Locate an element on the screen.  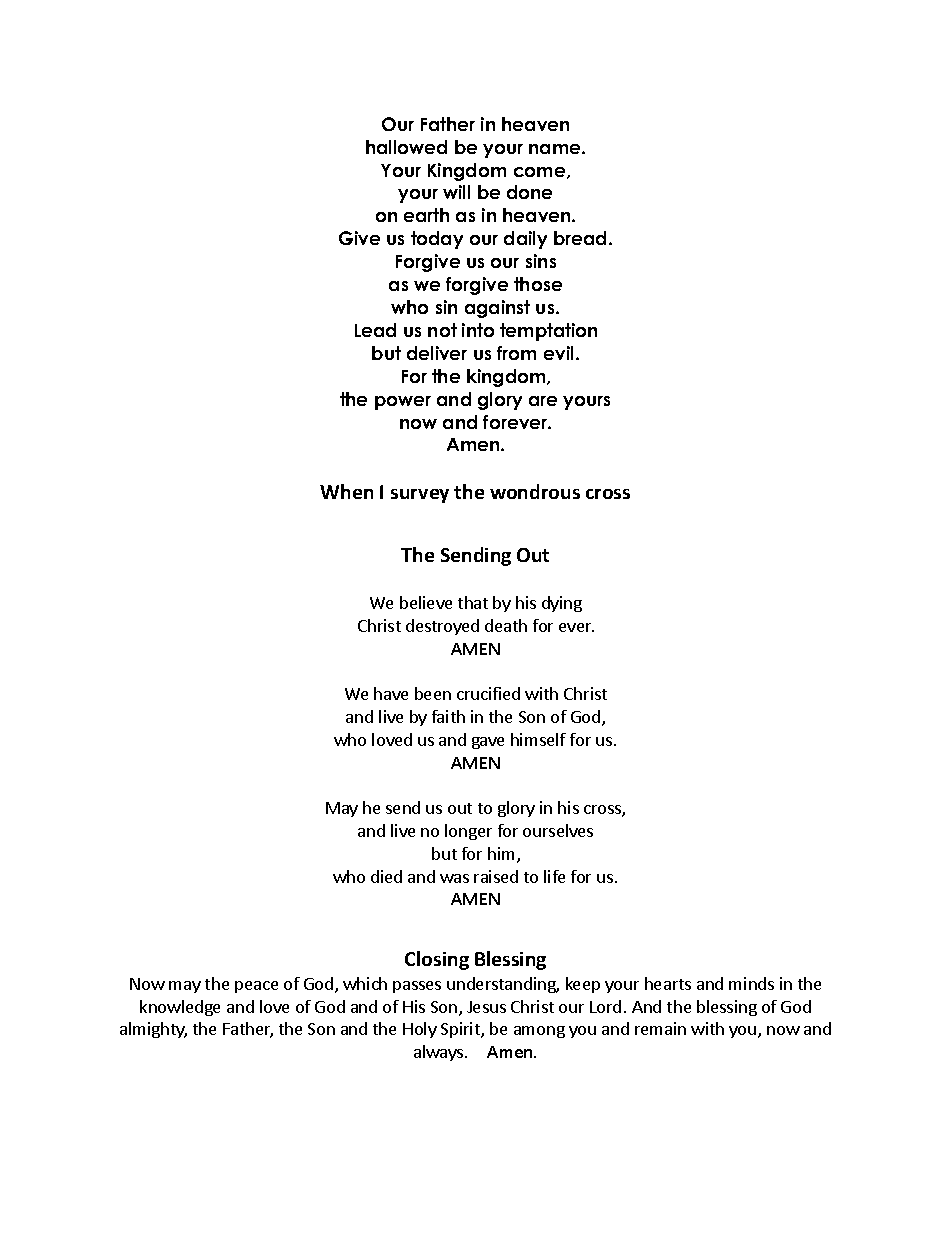
evil is located at coordinates (558, 353).
